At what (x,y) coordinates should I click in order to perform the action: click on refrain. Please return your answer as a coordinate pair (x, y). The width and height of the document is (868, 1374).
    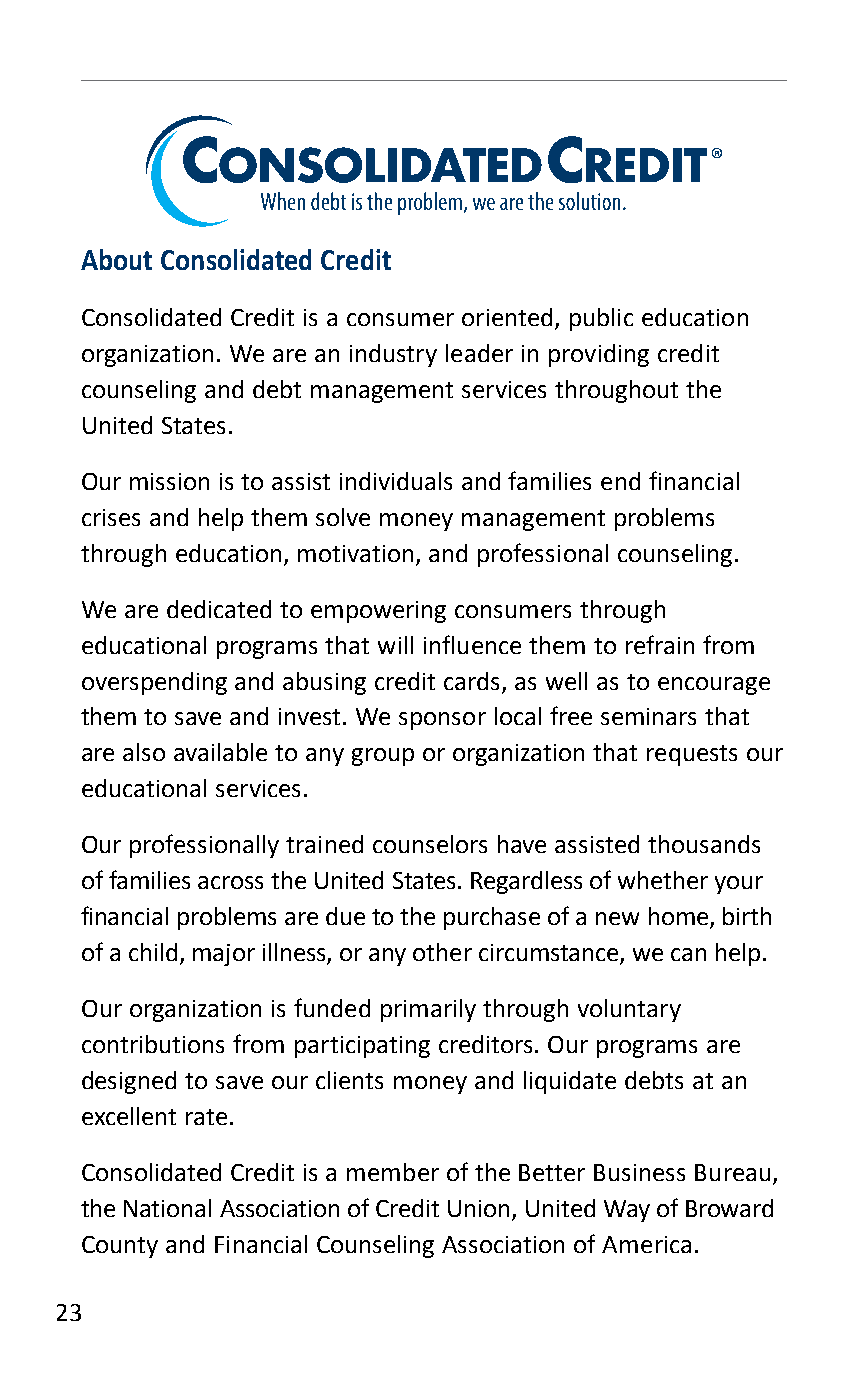
    Looking at the image, I should click on (660, 644).
